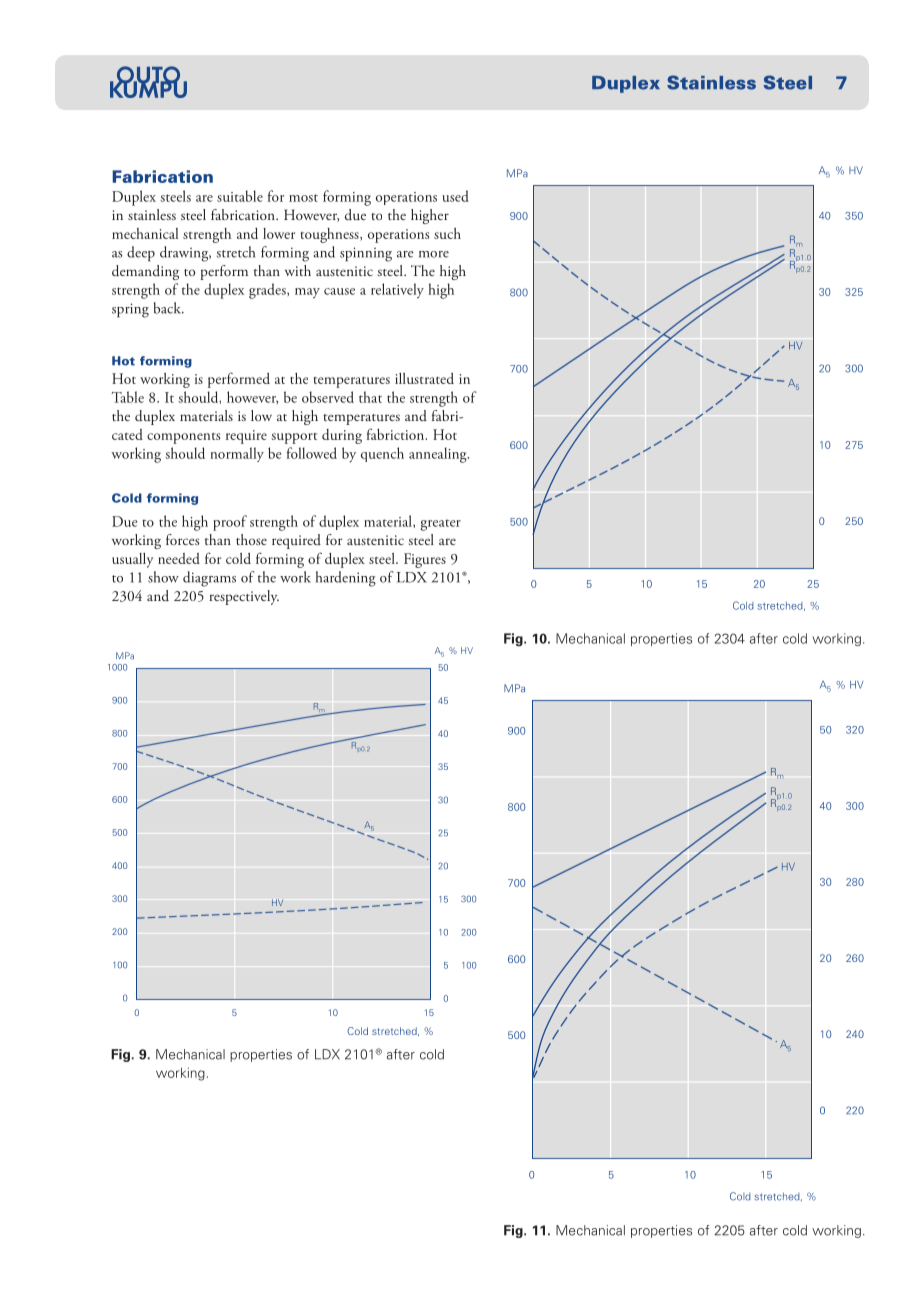 The height and width of the screenshot is (1308, 924). I want to click on Figures, so click(425, 560).
